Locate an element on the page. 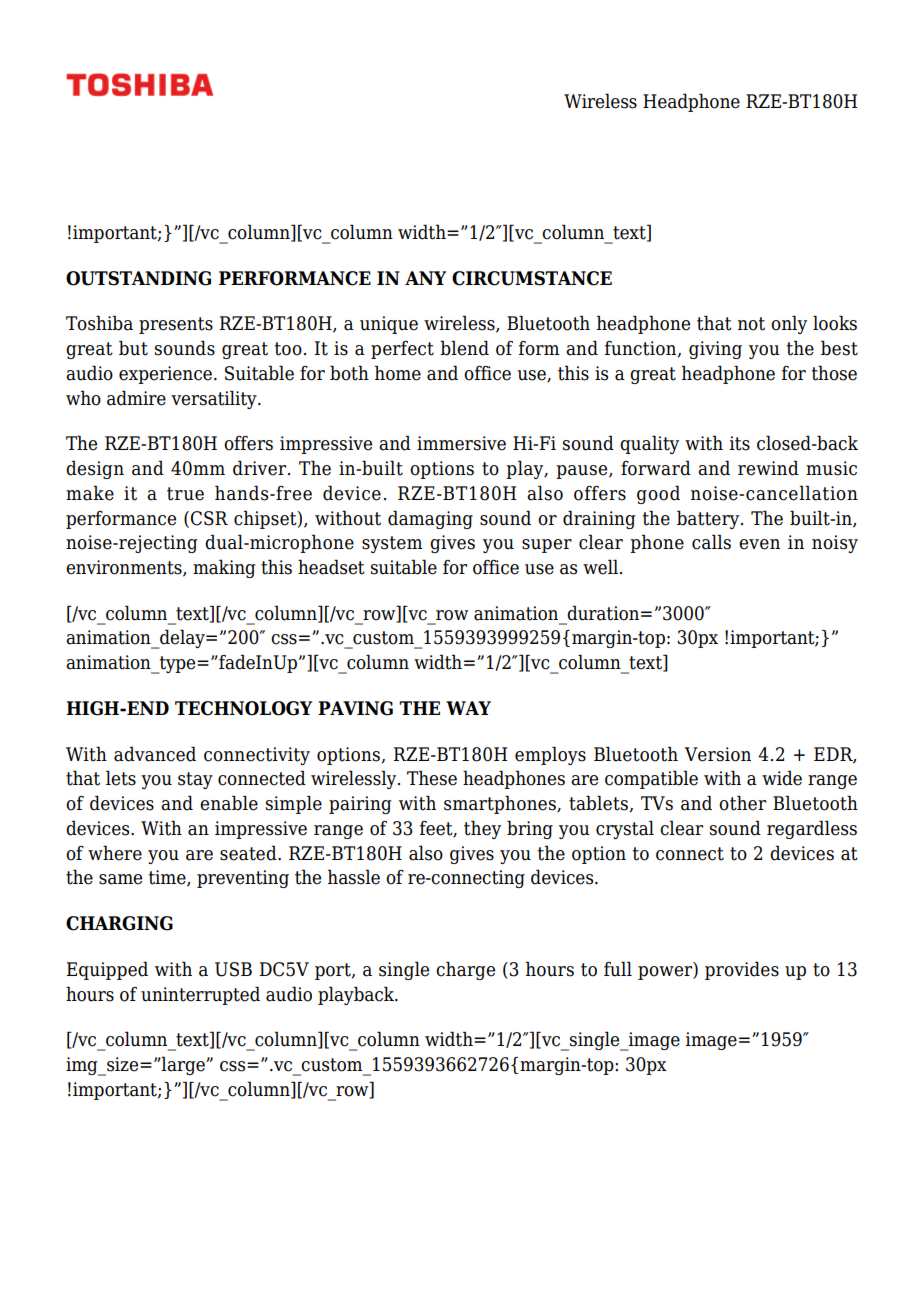 The height and width of the image is (1308, 924). Version is located at coordinates (718, 754).
